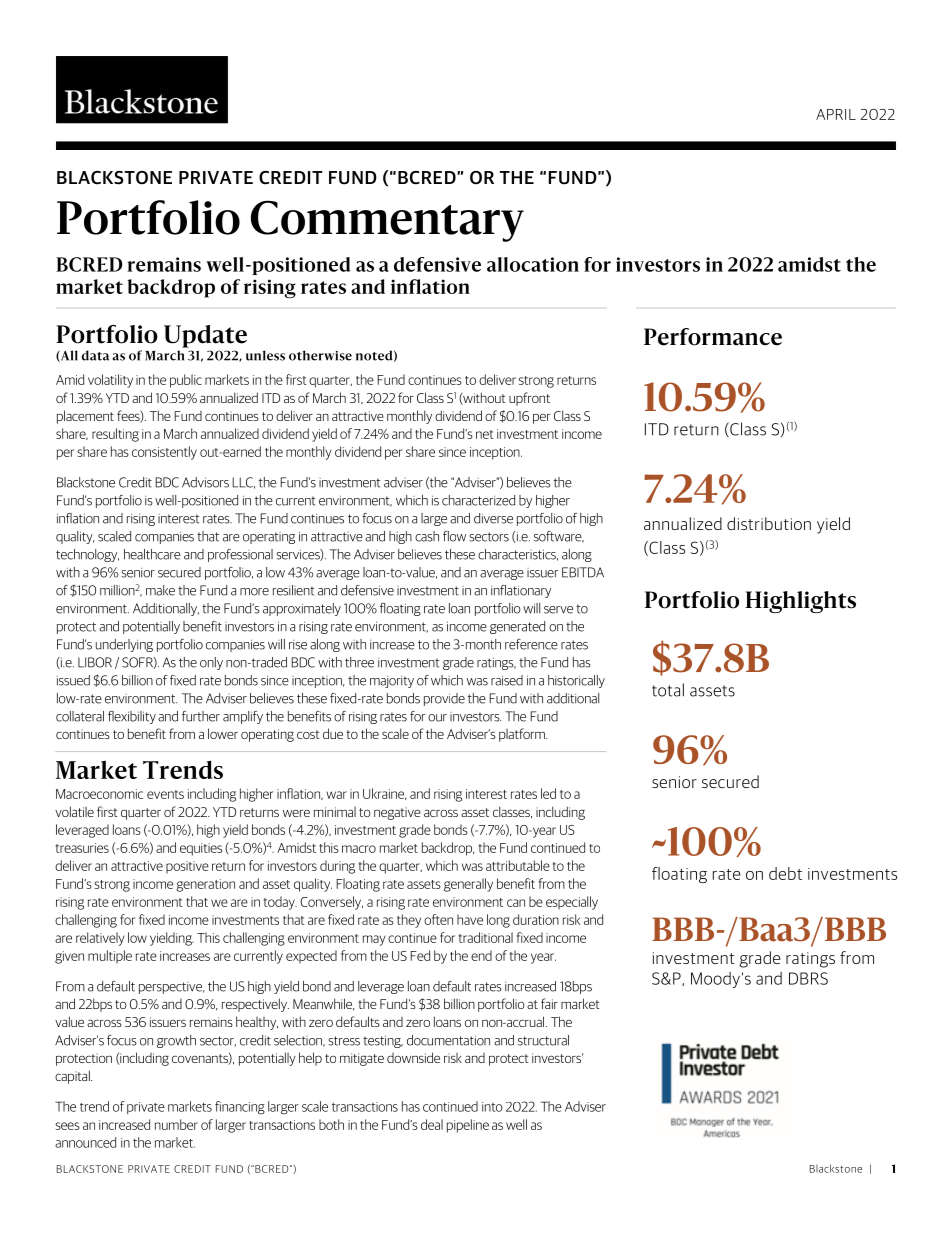 This screenshot has height=1233, width=952. Describe the element at coordinates (531, 644) in the screenshot. I see `reference` at that location.
